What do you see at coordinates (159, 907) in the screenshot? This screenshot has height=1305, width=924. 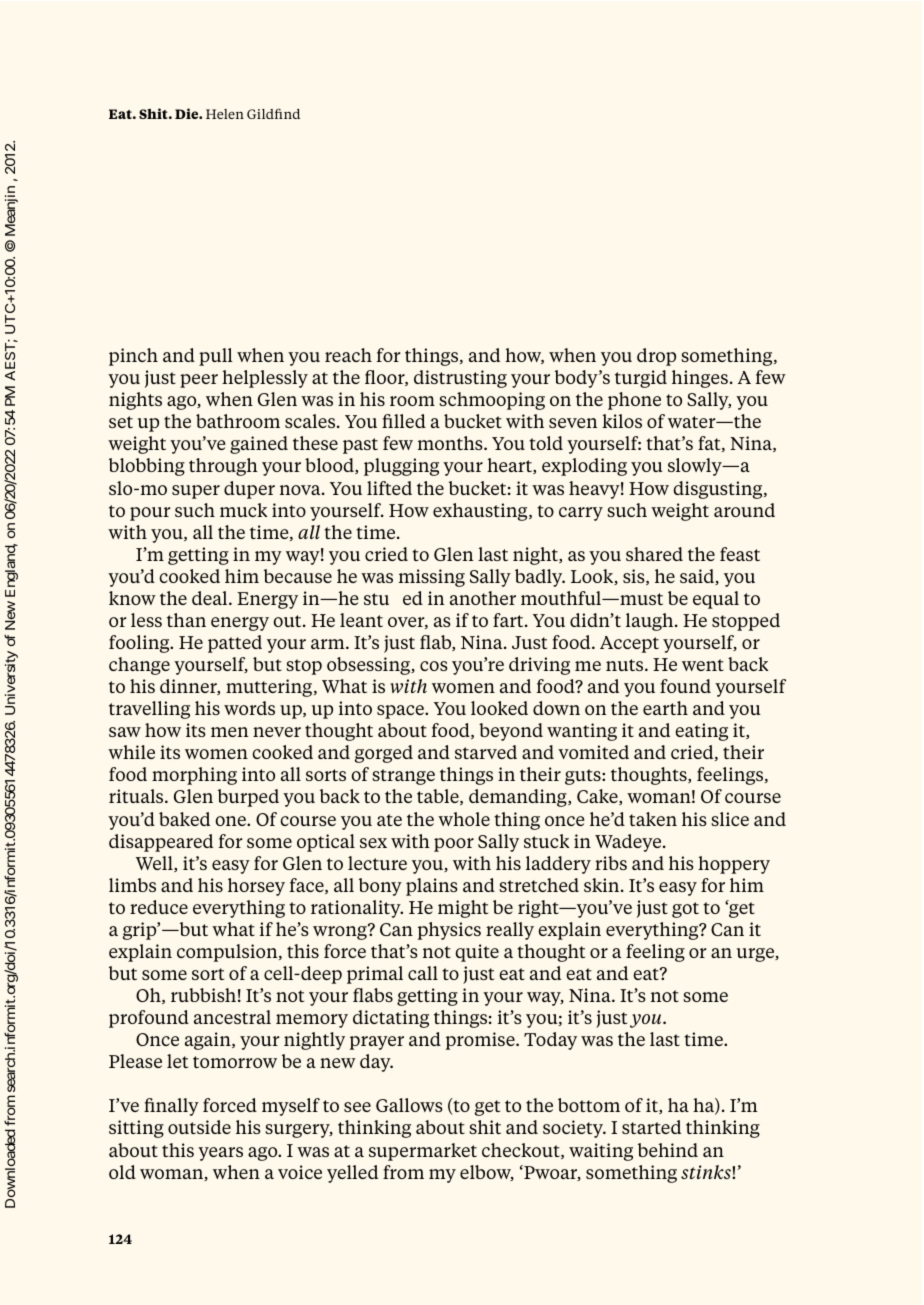 I see `reduce` at bounding box center [159, 907].
